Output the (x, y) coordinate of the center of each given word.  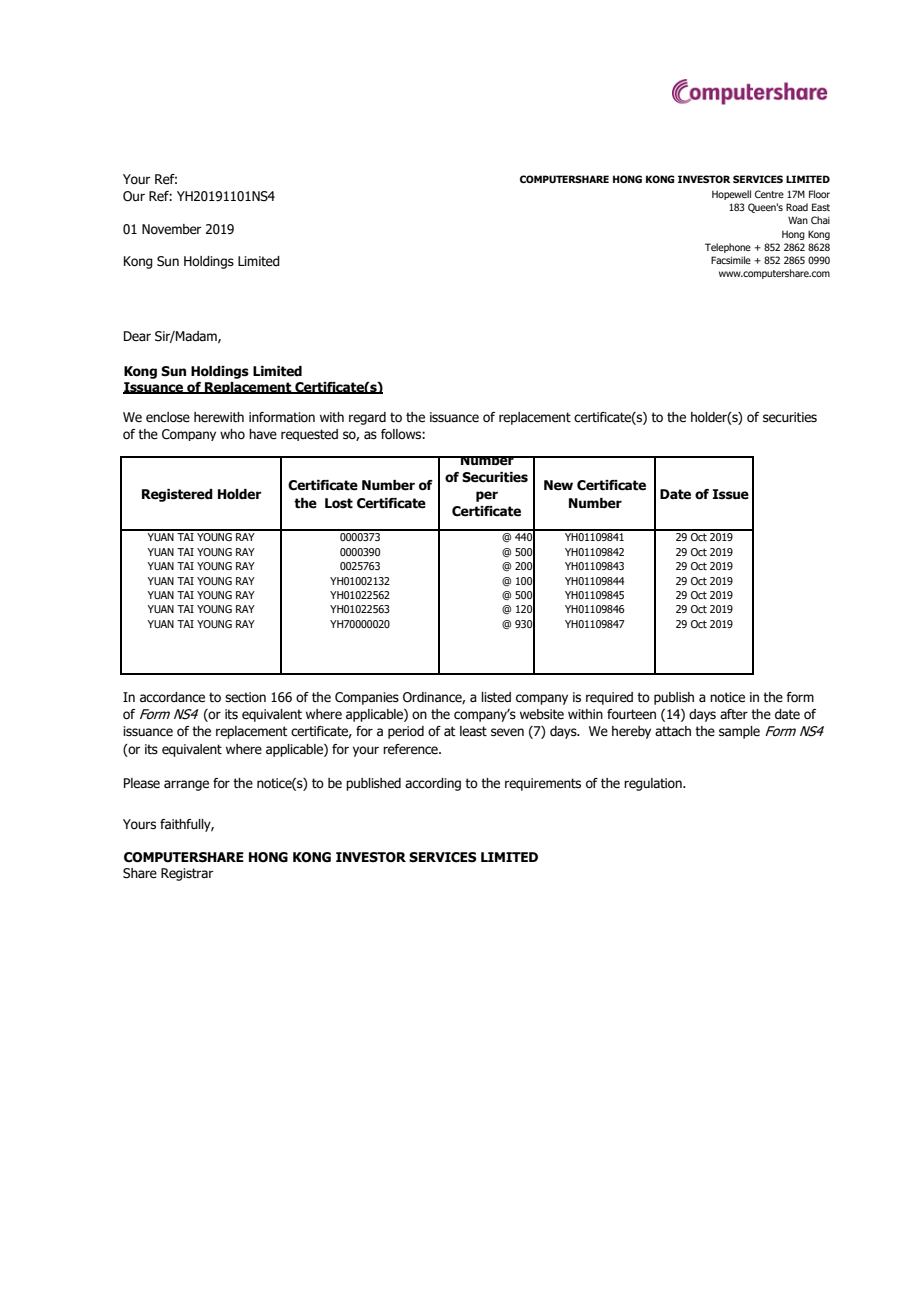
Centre (769, 194)
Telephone (728, 248)
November (171, 229)
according (433, 784)
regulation (654, 784)
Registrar (187, 874)
